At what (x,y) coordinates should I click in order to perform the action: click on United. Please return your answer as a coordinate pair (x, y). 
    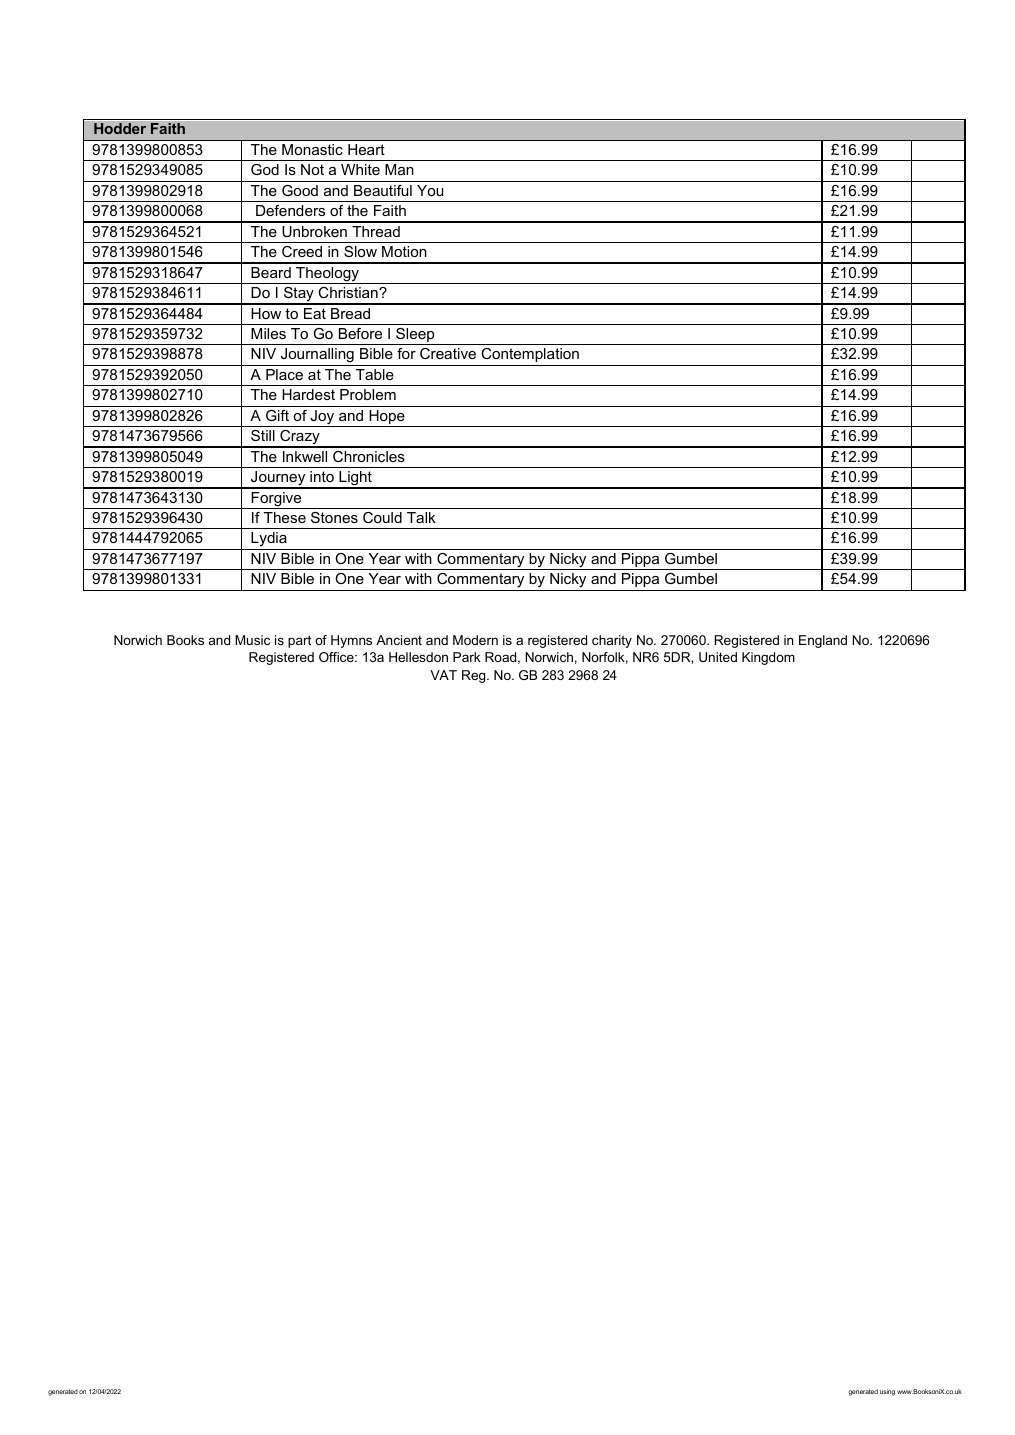
    Looking at the image, I should click on (718, 657).
